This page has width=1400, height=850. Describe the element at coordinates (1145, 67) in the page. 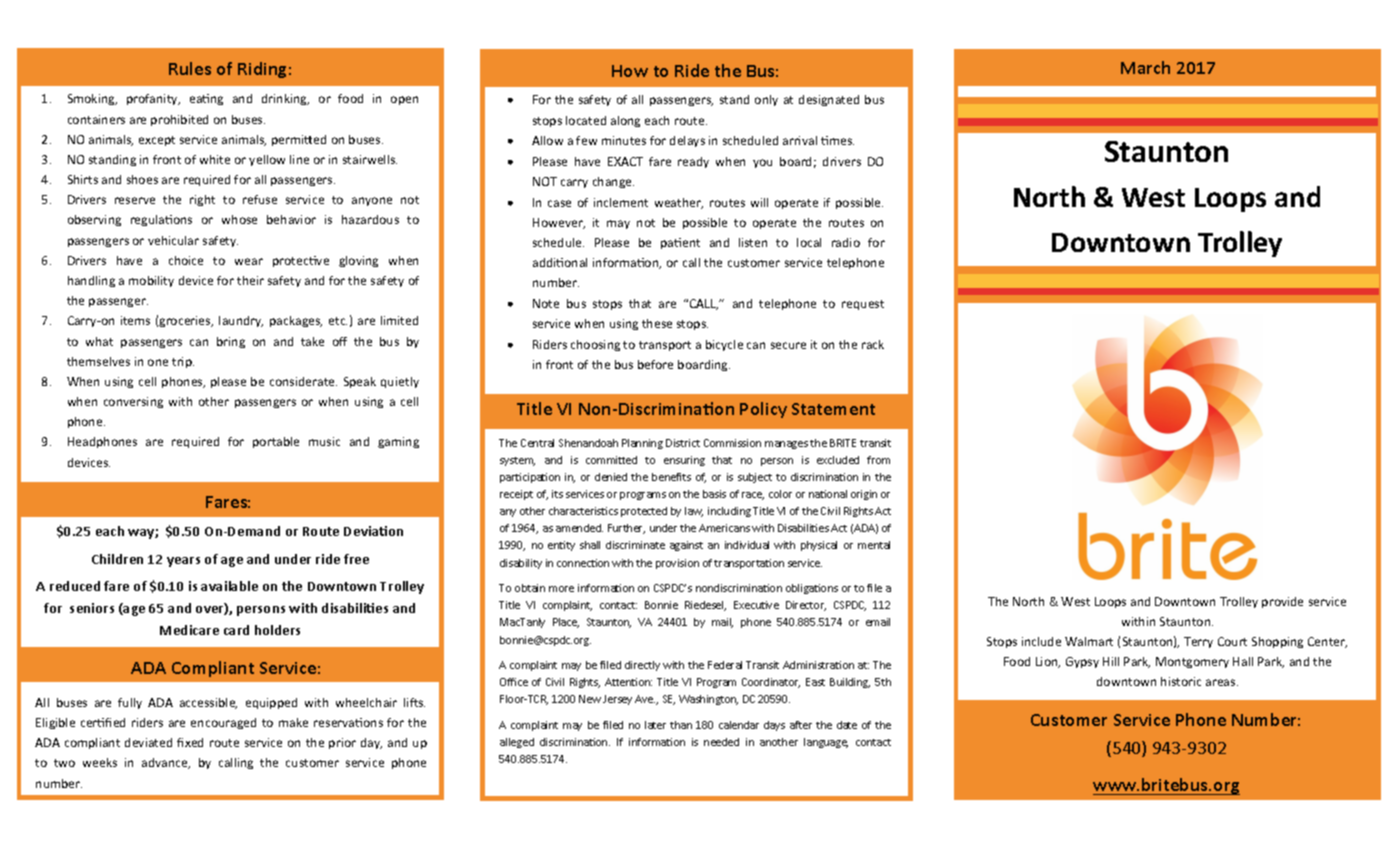

I see `March` at that location.
